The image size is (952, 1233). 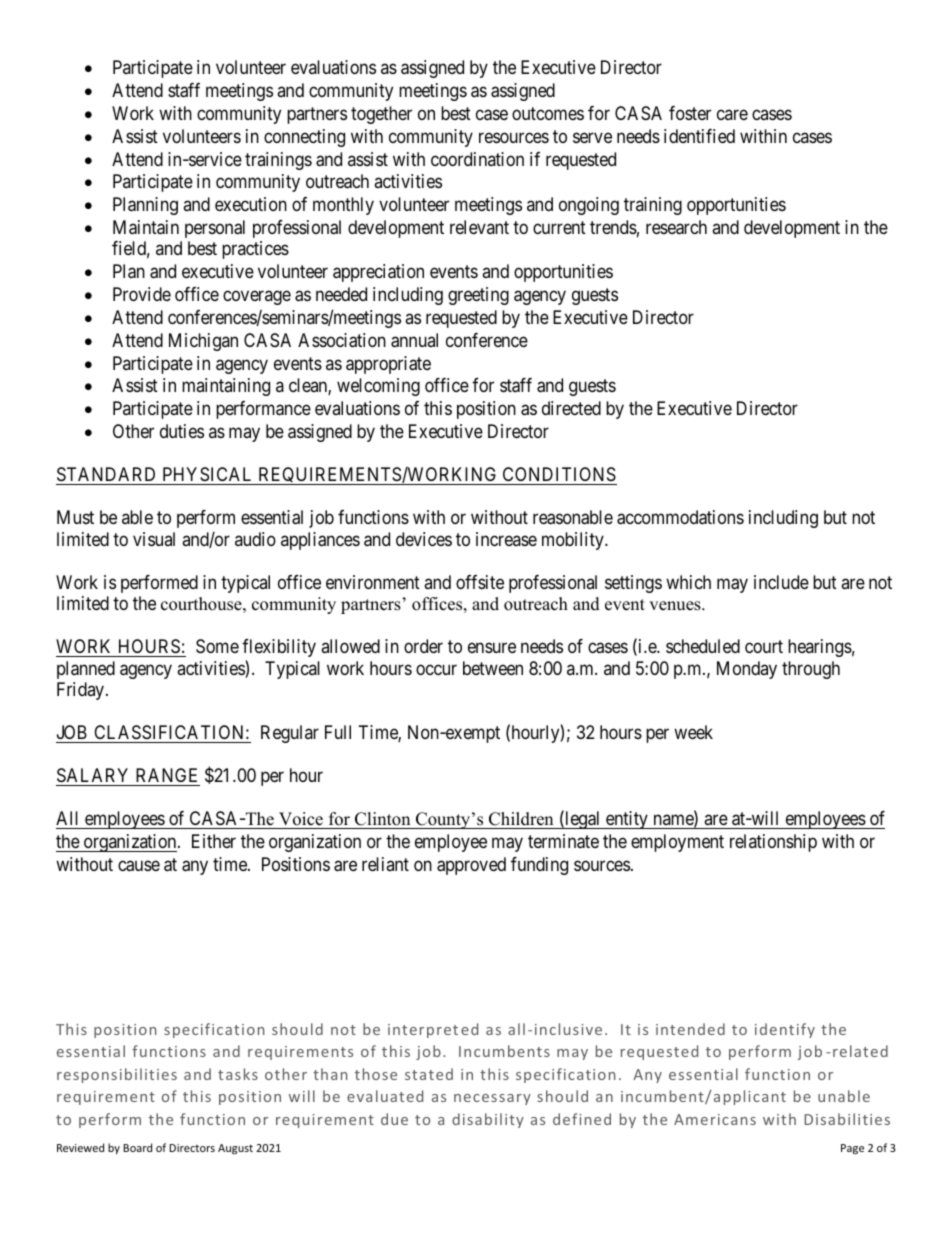 I want to click on relationship, so click(x=773, y=843).
